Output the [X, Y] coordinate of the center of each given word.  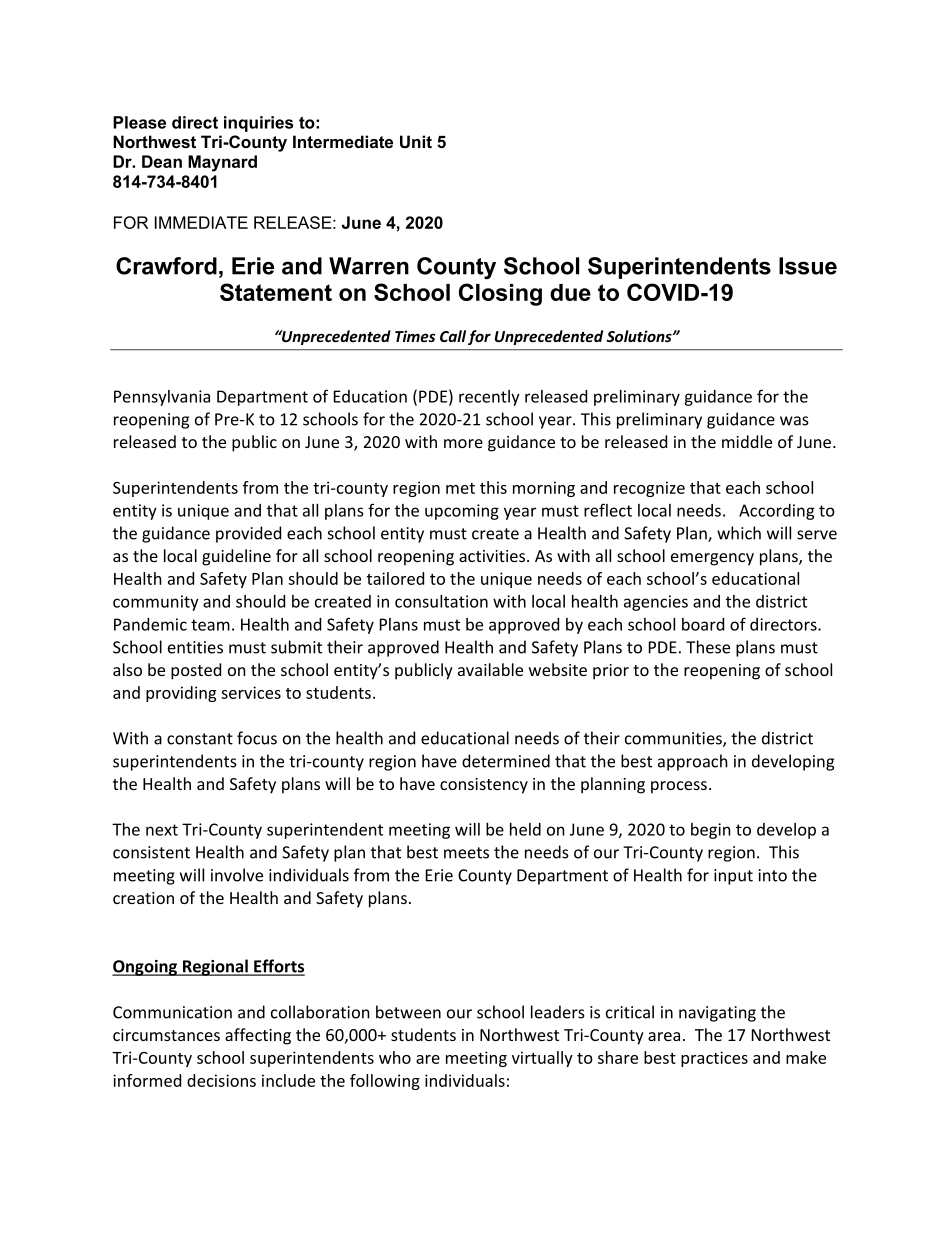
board [703, 624]
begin [711, 831]
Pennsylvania [162, 398]
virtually [542, 1059]
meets [466, 853]
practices [714, 1059]
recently [489, 398]
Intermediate [343, 141]
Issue [808, 266]
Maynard [222, 163]
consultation [441, 601]
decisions [221, 1080]
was [794, 421]
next [162, 830]
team [210, 625]
